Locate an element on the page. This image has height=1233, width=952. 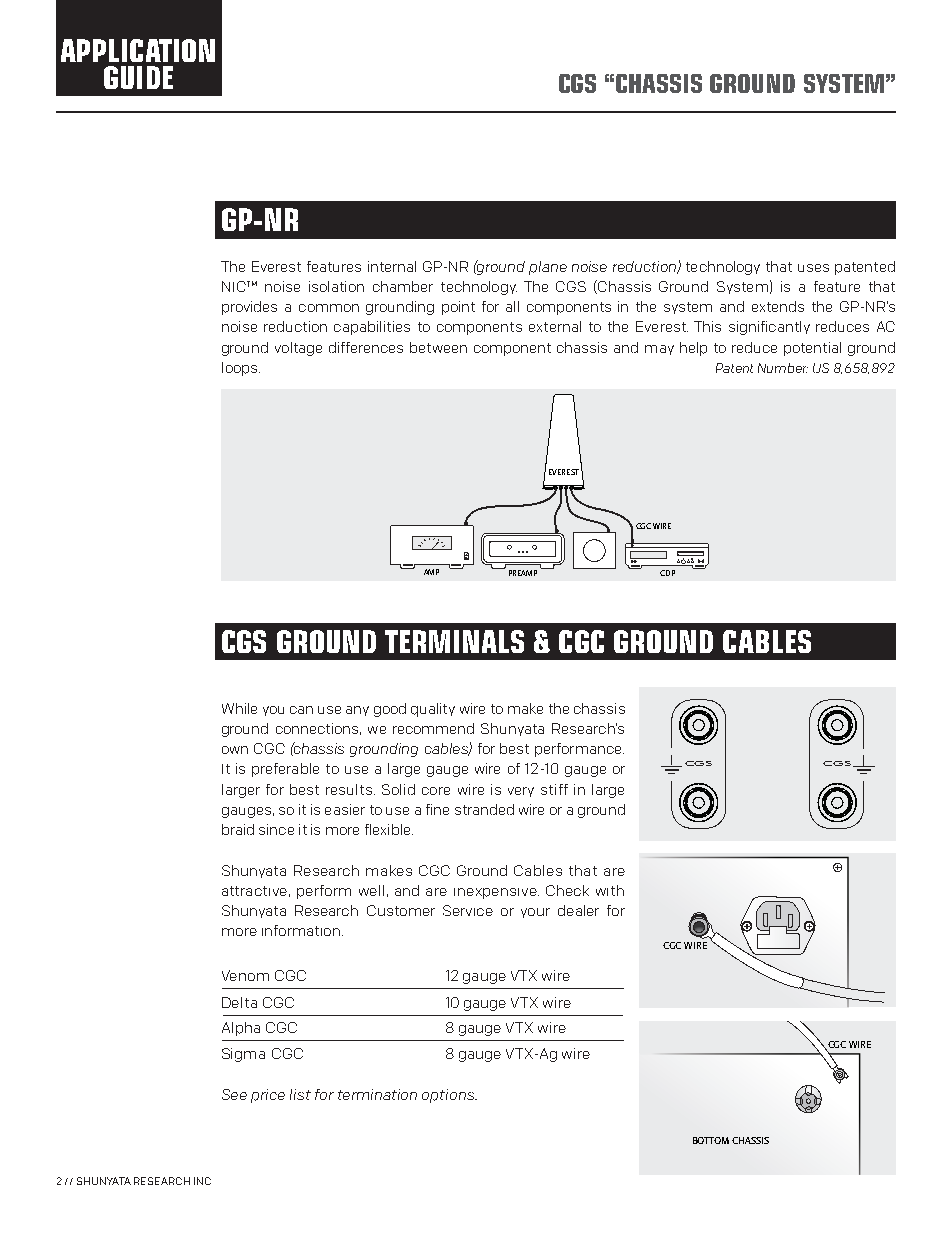
stranded is located at coordinates (484, 809).
